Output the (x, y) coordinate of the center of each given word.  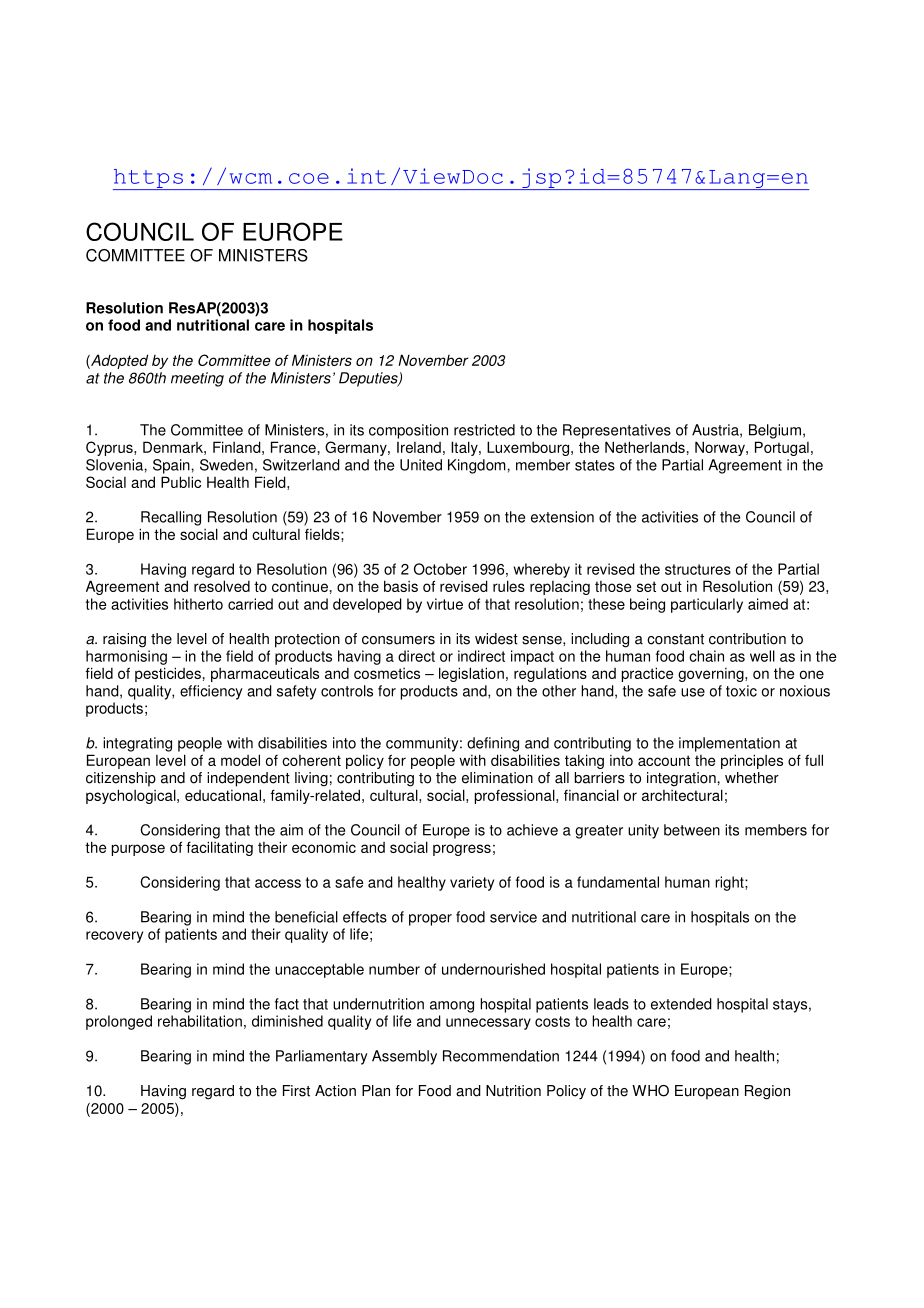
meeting (197, 379)
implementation (729, 744)
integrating (137, 744)
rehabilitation (200, 1021)
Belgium (775, 431)
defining (493, 744)
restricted (484, 430)
